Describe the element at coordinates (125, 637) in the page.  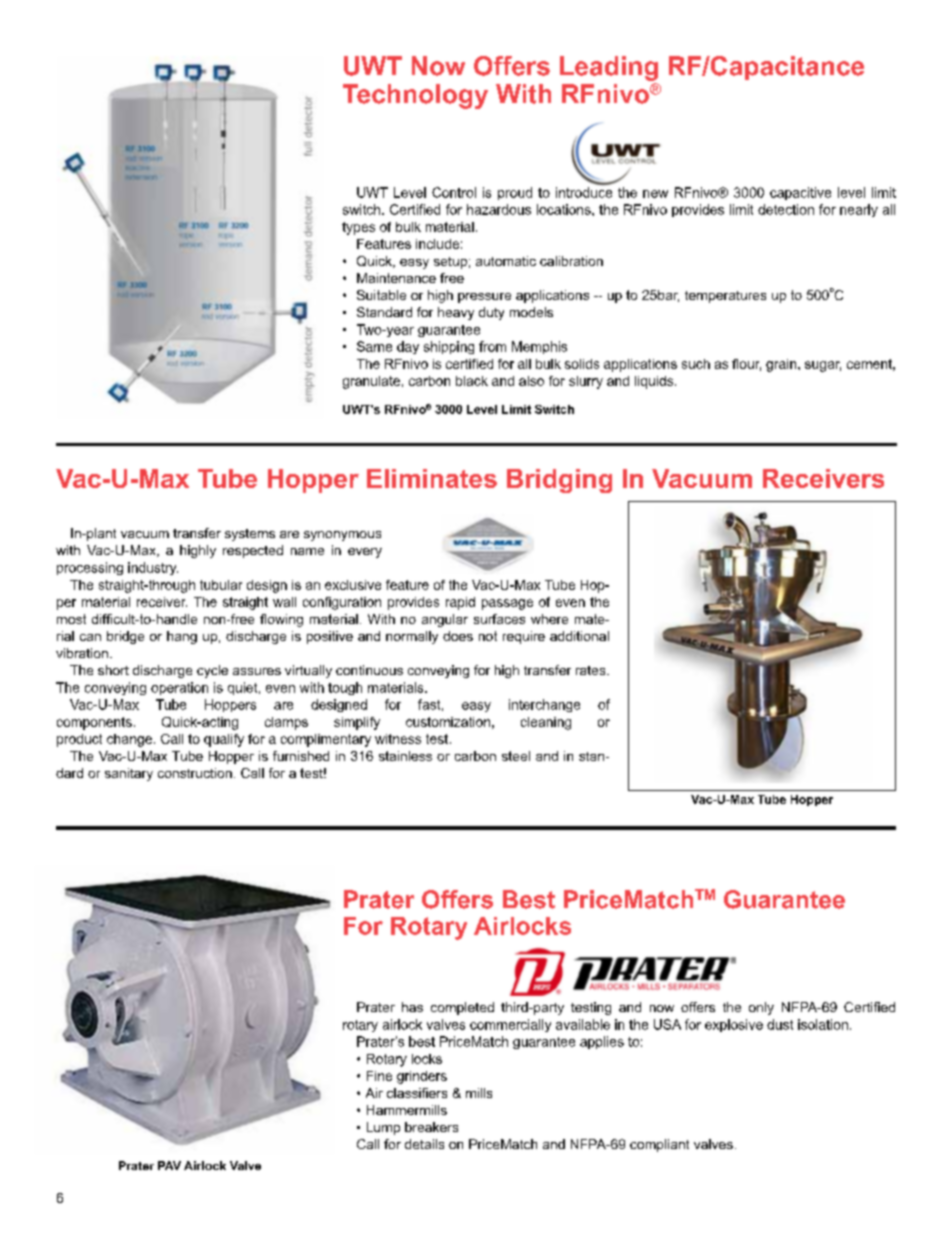
I see `bridge` at that location.
